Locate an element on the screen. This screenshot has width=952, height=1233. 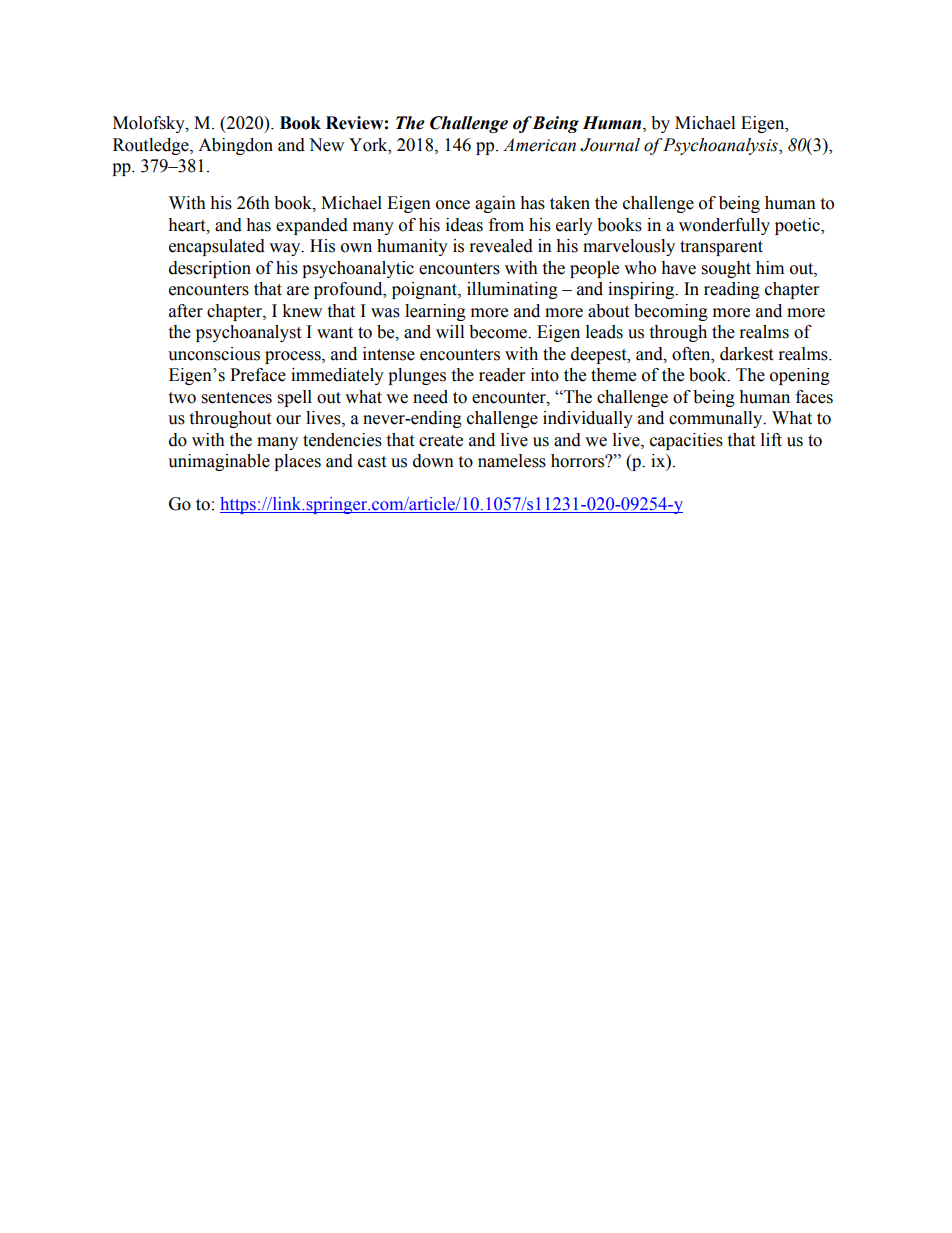
American is located at coordinates (539, 145).
